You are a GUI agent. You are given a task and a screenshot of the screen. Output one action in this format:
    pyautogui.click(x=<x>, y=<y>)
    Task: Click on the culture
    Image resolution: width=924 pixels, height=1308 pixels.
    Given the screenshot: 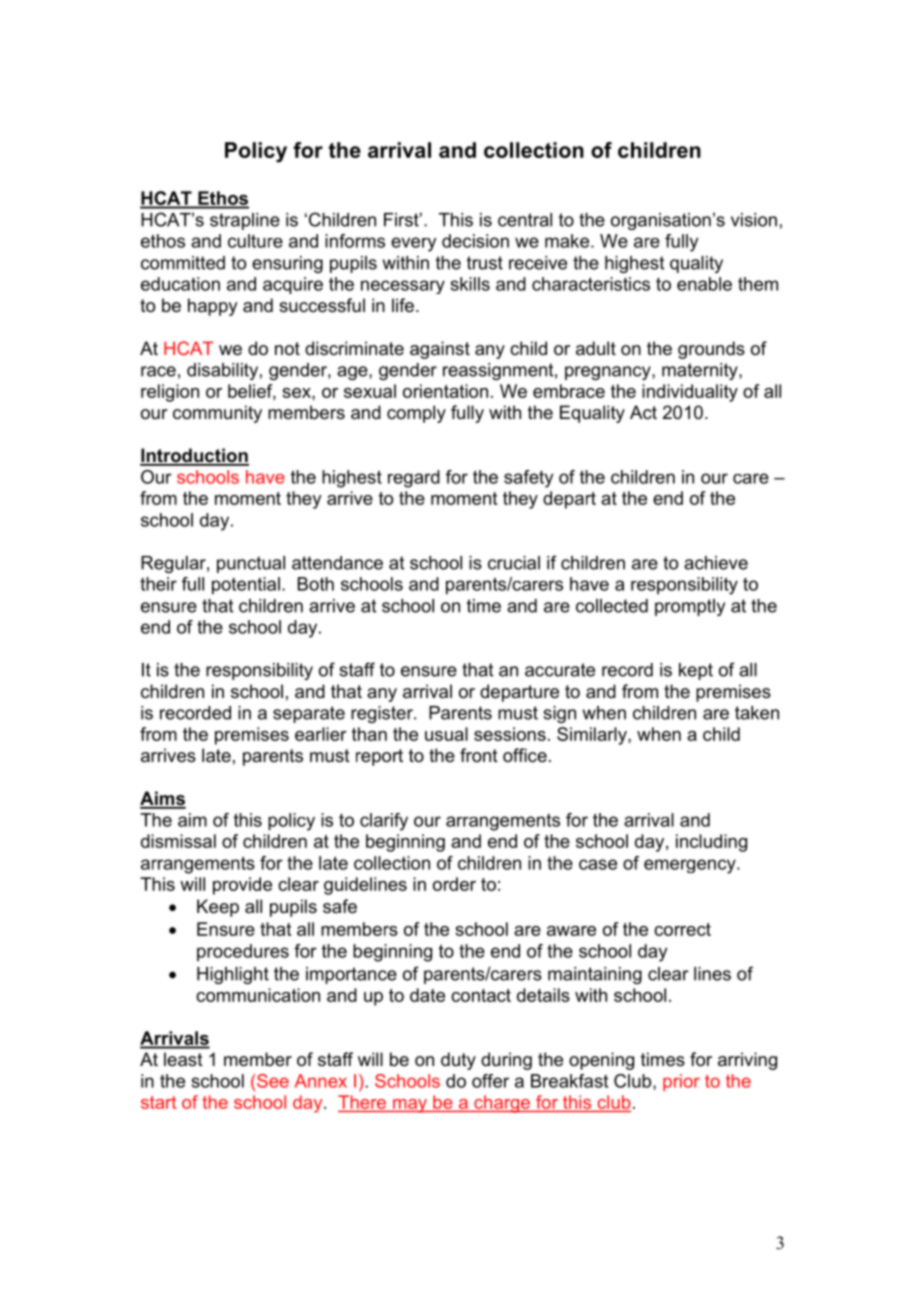 What is the action you would take?
    pyautogui.click(x=255, y=241)
